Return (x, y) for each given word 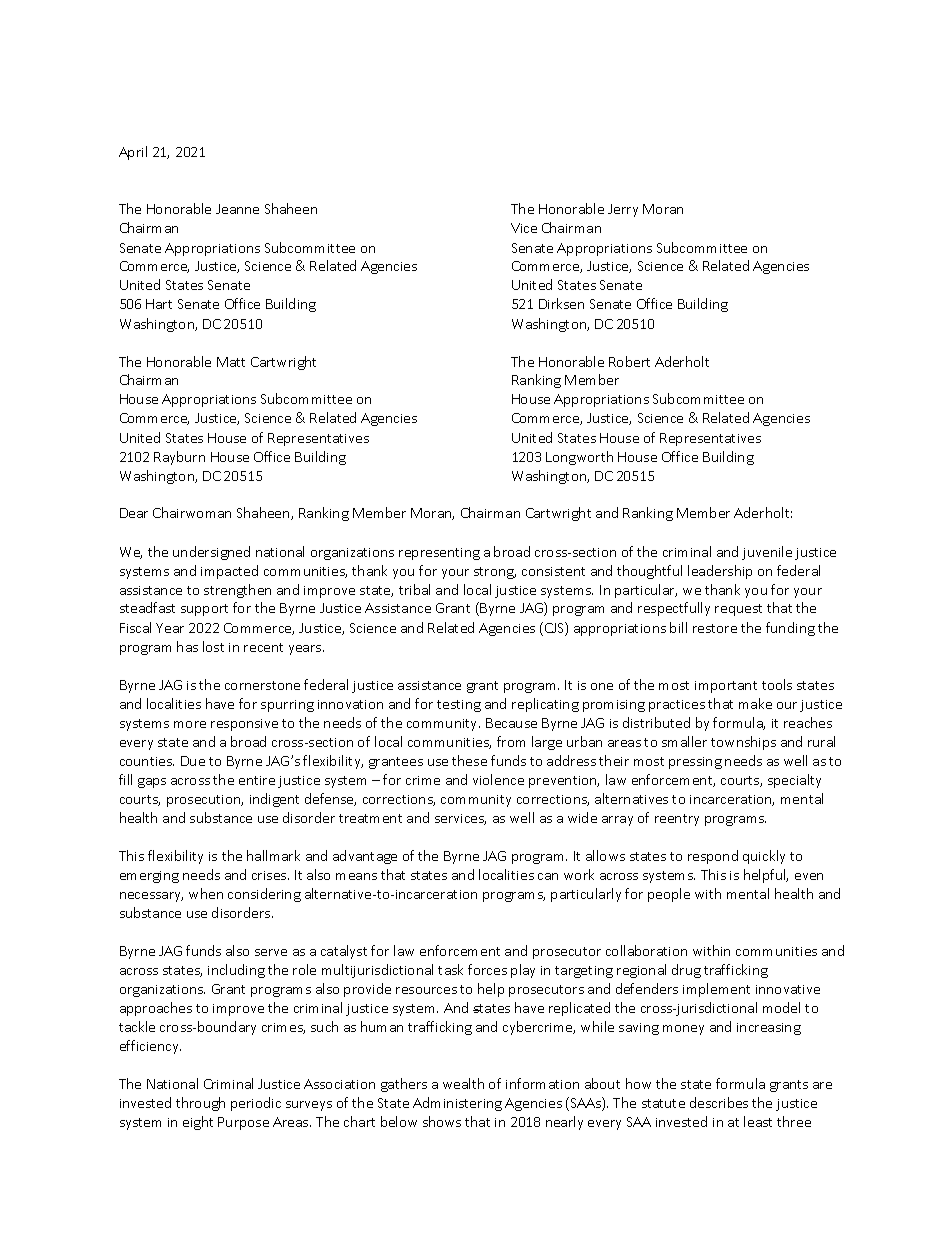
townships (743, 743)
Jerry (623, 210)
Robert (629, 361)
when (206, 893)
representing (439, 554)
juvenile (767, 553)
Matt (231, 362)
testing (459, 706)
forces (487, 969)
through (200, 1104)
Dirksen (561, 303)
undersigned (211, 553)
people (669, 895)
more (190, 724)
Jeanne (237, 209)
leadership (720, 572)
